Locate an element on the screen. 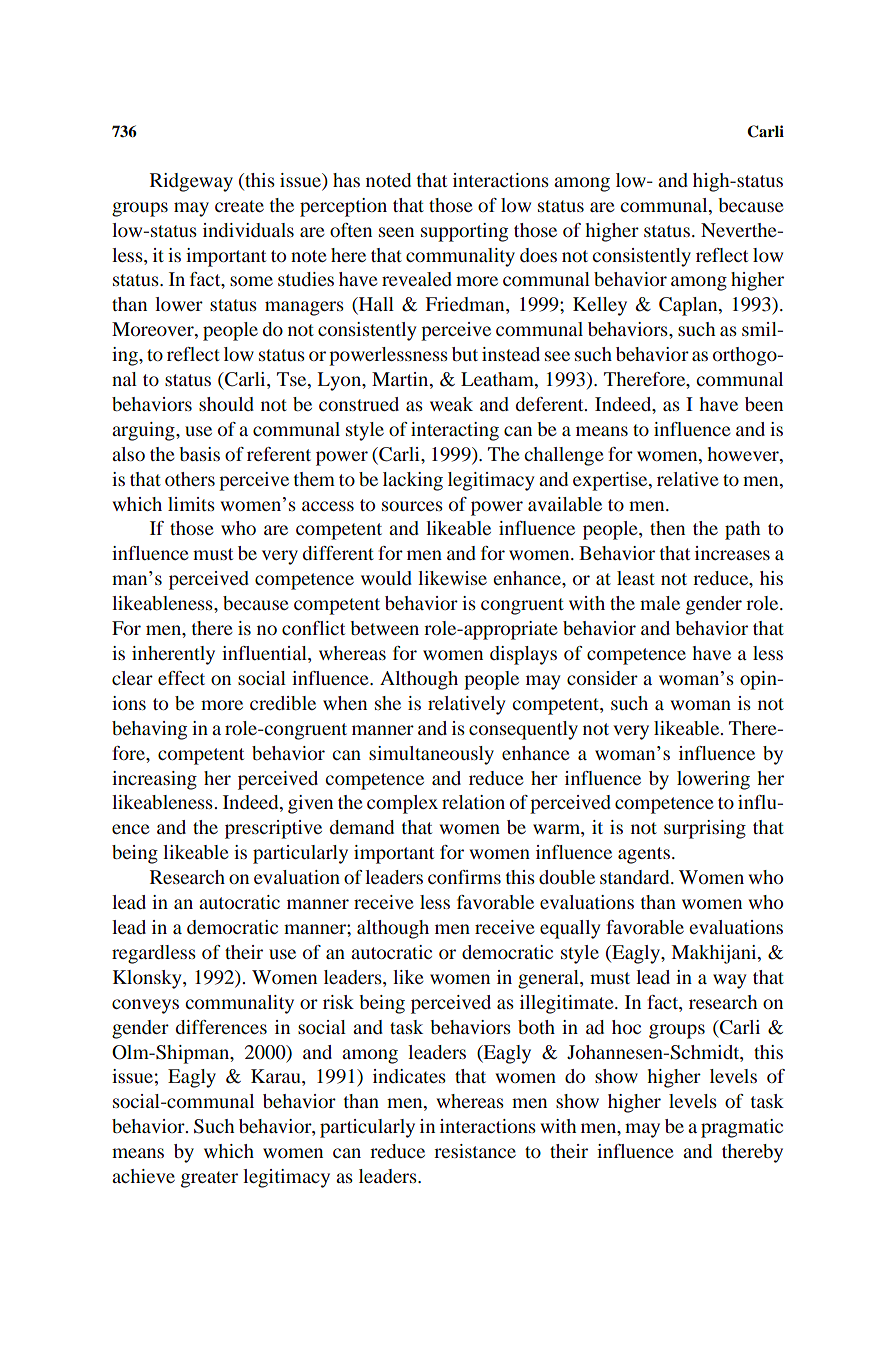 The width and height of the screenshot is (896, 1345). consider is located at coordinates (602, 678).
